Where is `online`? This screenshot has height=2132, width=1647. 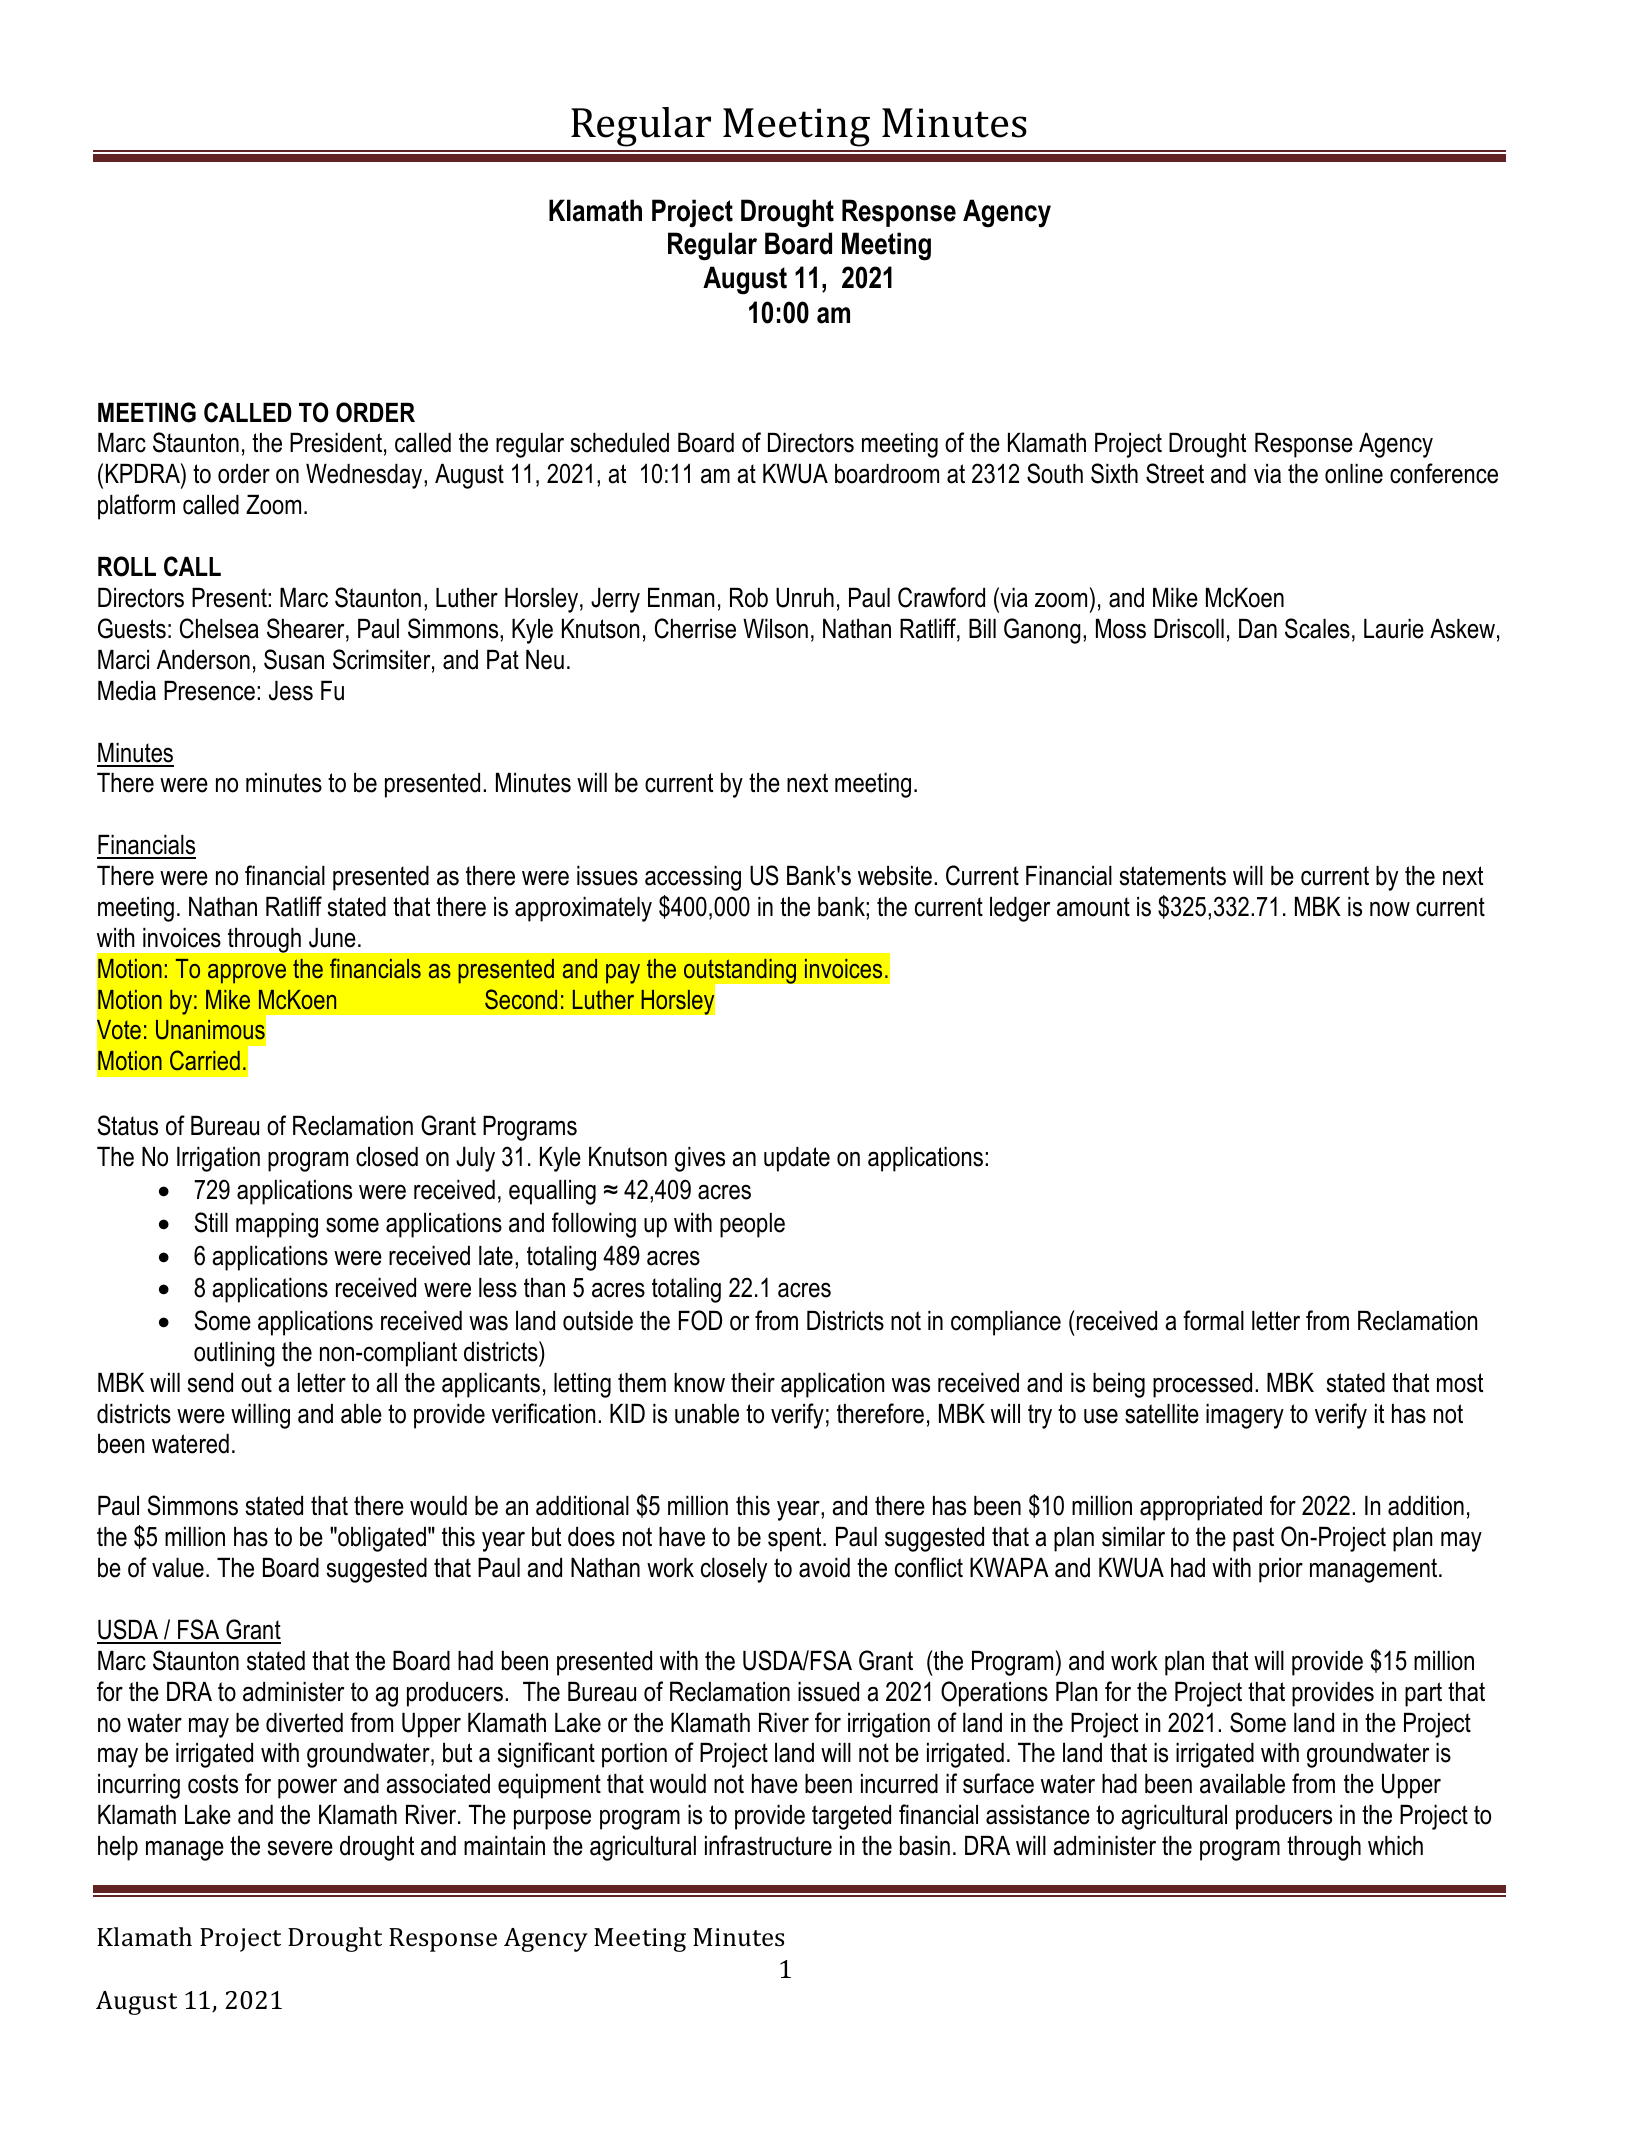 online is located at coordinates (1354, 474).
